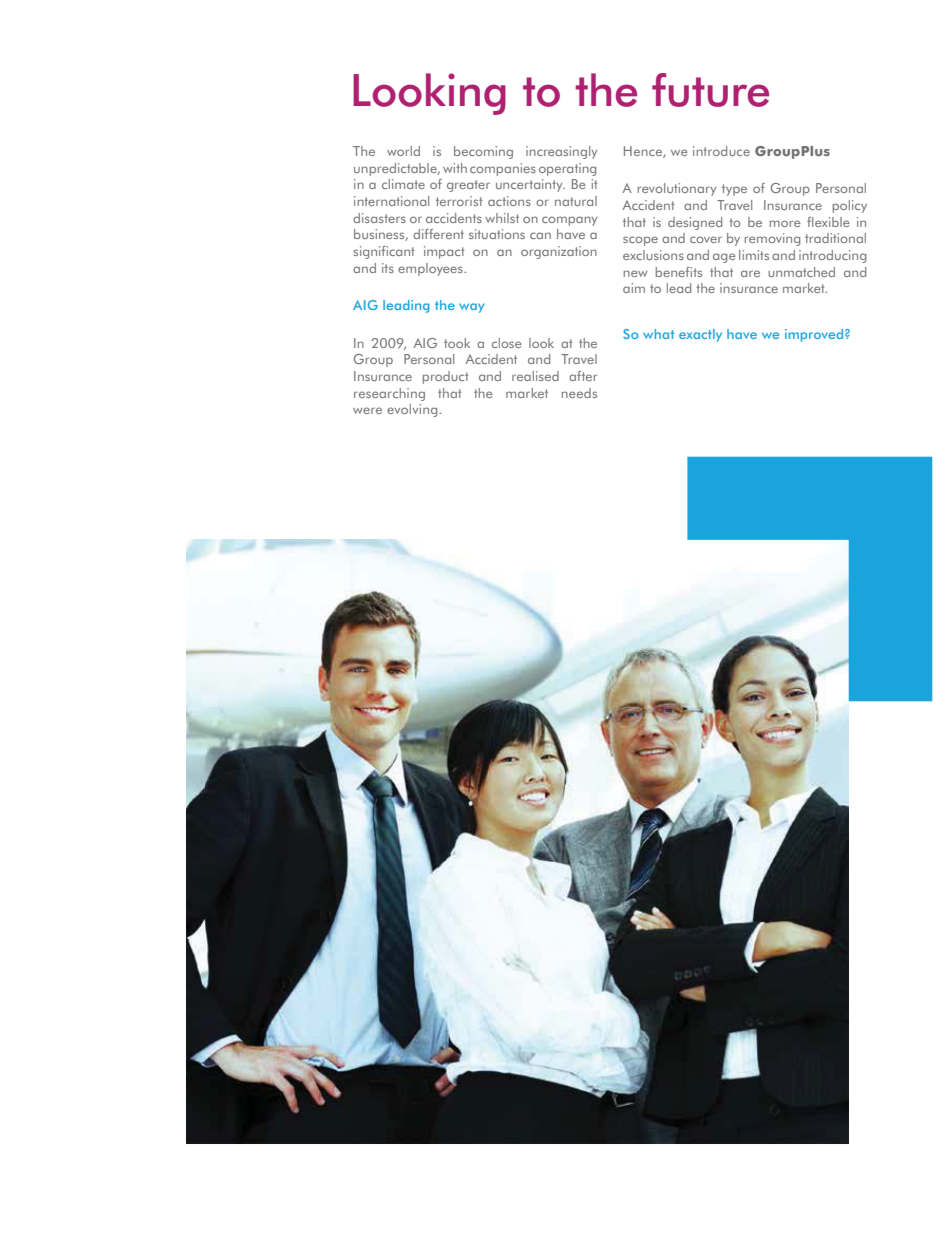 This screenshot has height=1233, width=952. Describe the element at coordinates (710, 90) in the screenshot. I see `future` at that location.
